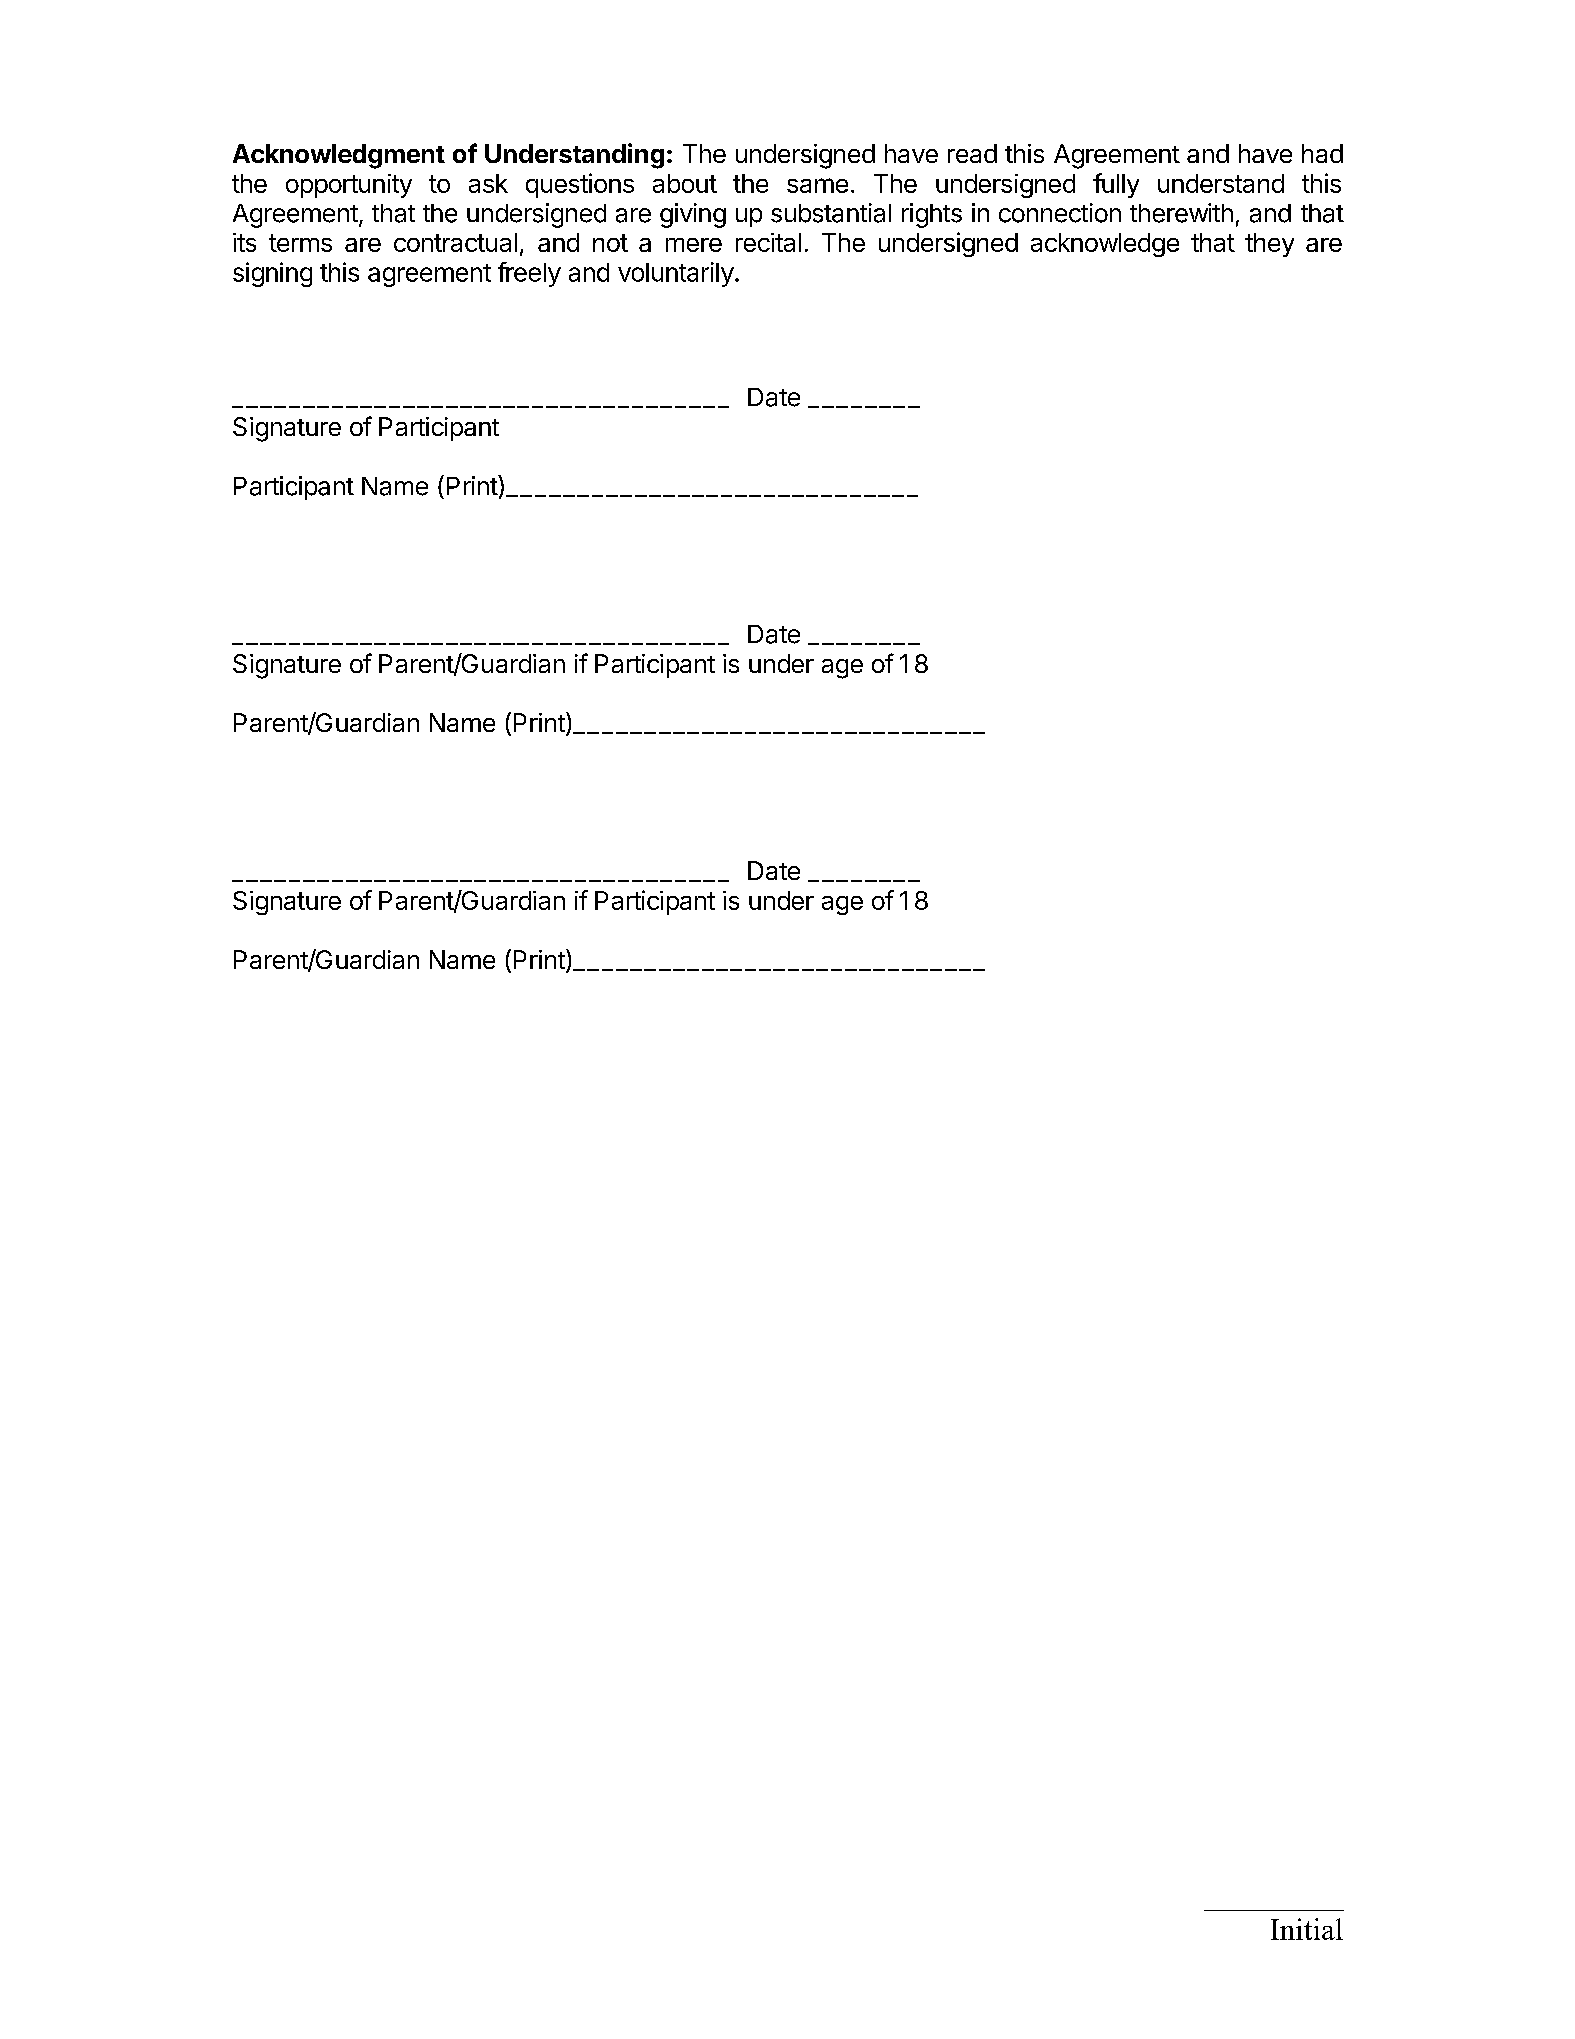 Image resolution: width=1575 pixels, height=2039 pixels. I want to click on they, so click(1269, 245).
